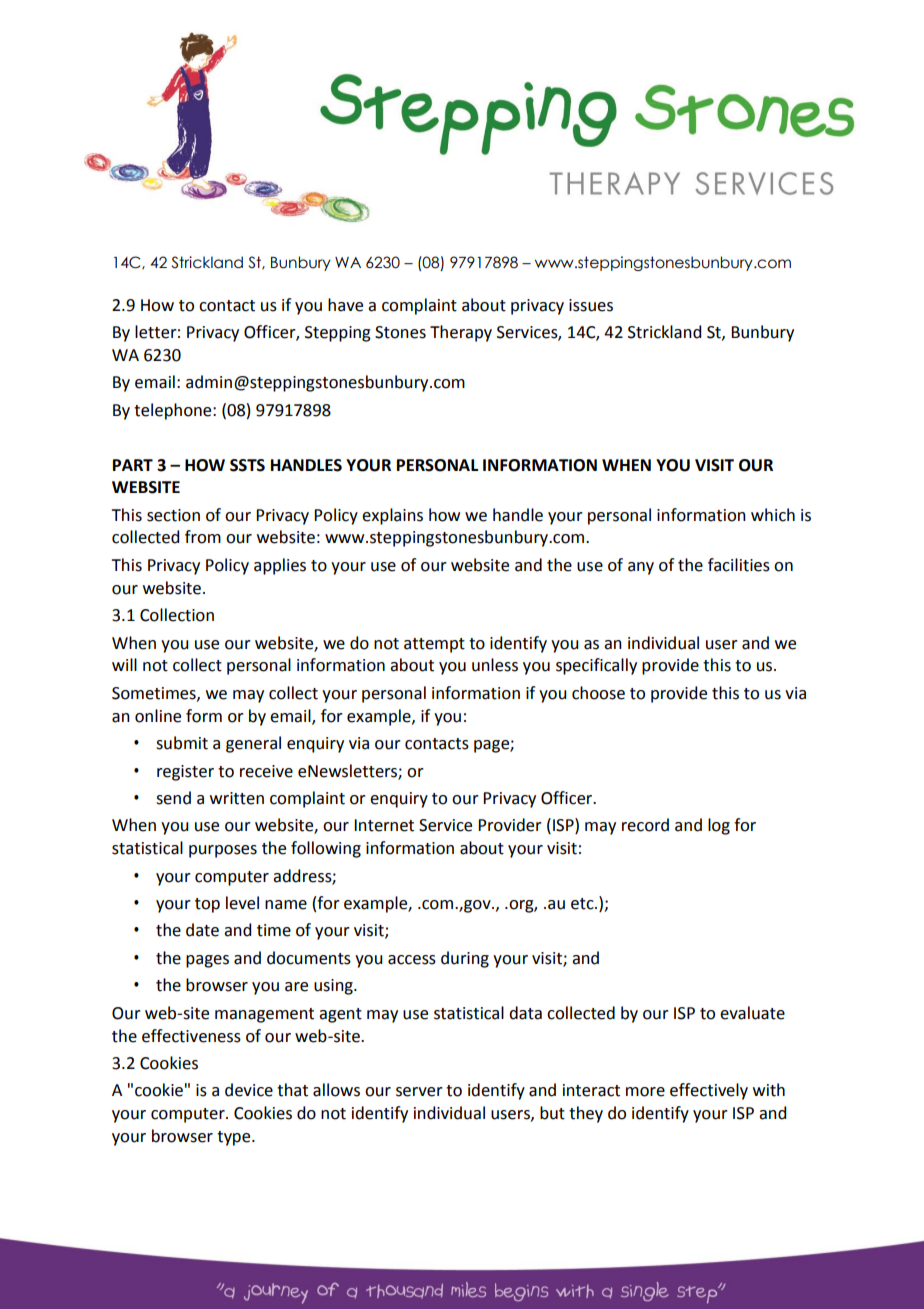 The width and height of the page is (924, 1309). I want to click on issues, so click(591, 305).
